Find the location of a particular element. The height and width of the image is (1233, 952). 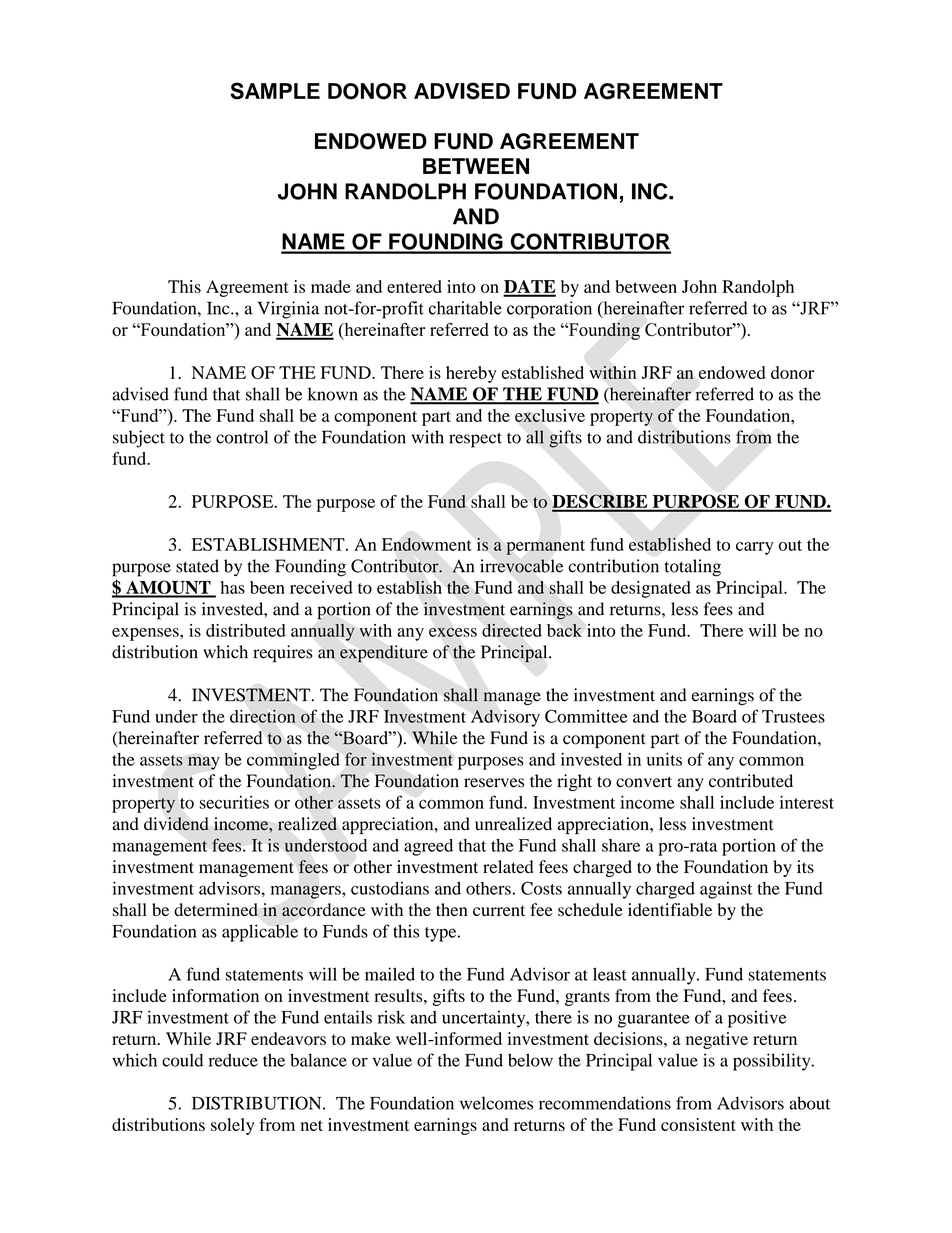

solely is located at coordinates (232, 1126).
